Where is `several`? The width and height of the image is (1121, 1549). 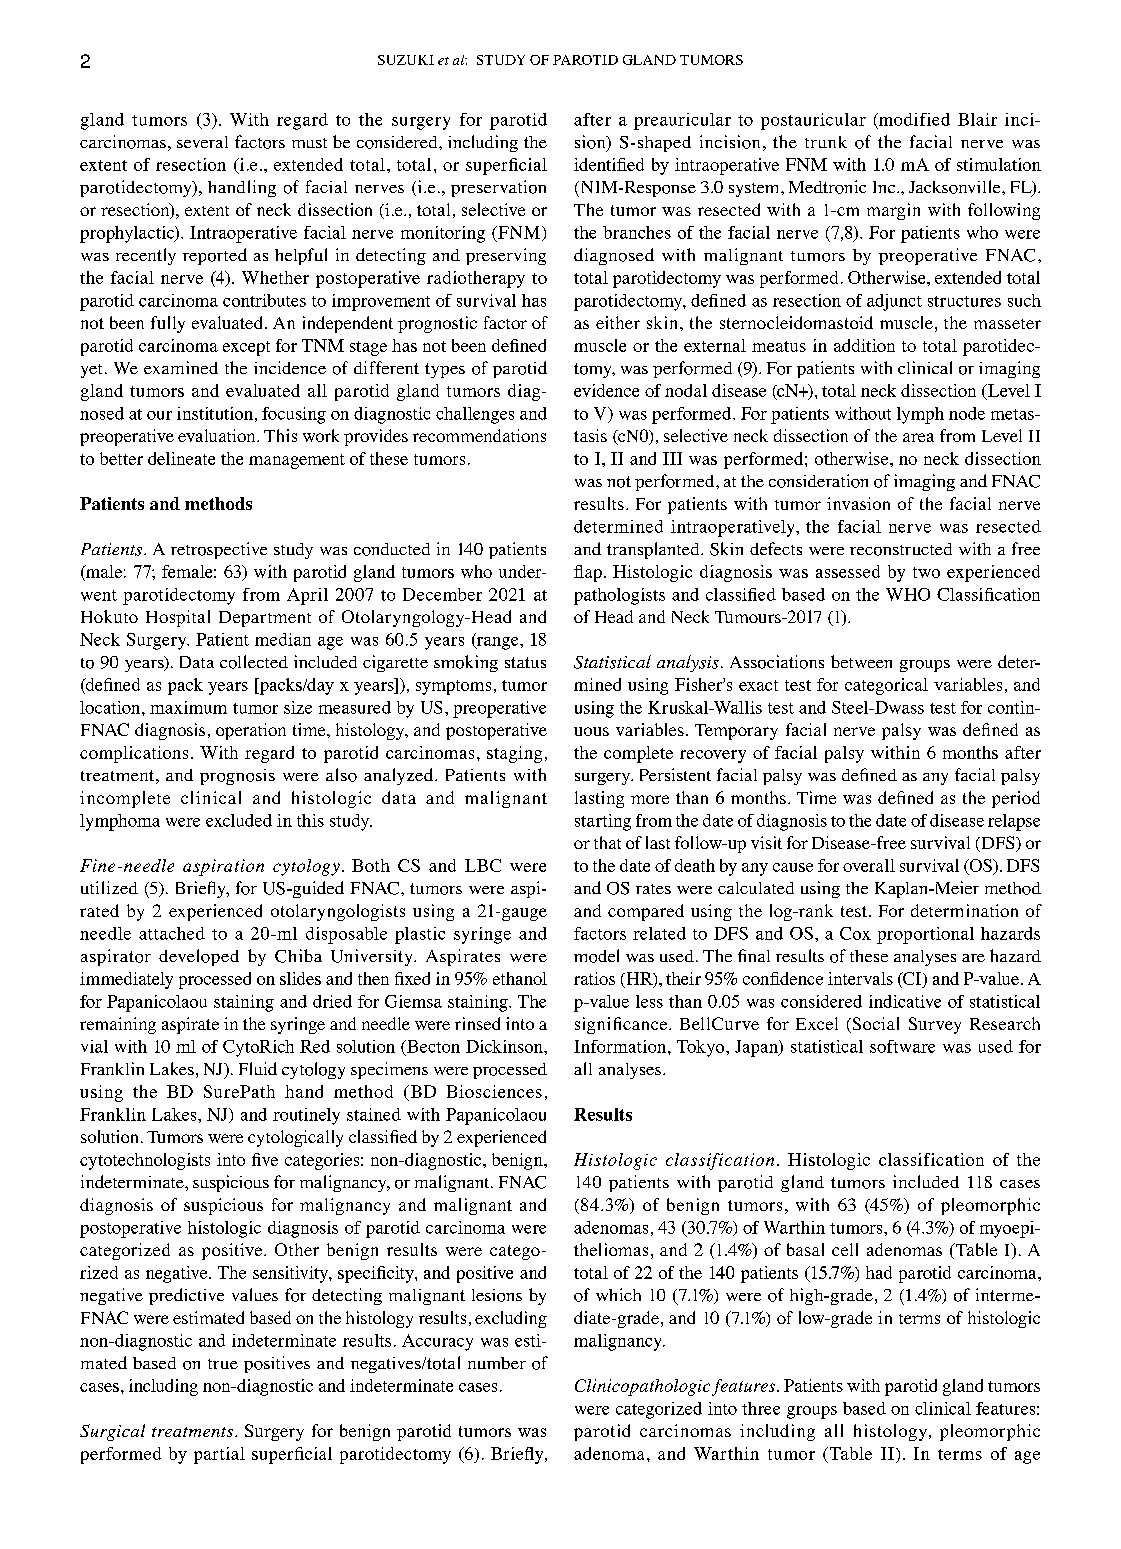
several is located at coordinates (202, 142).
